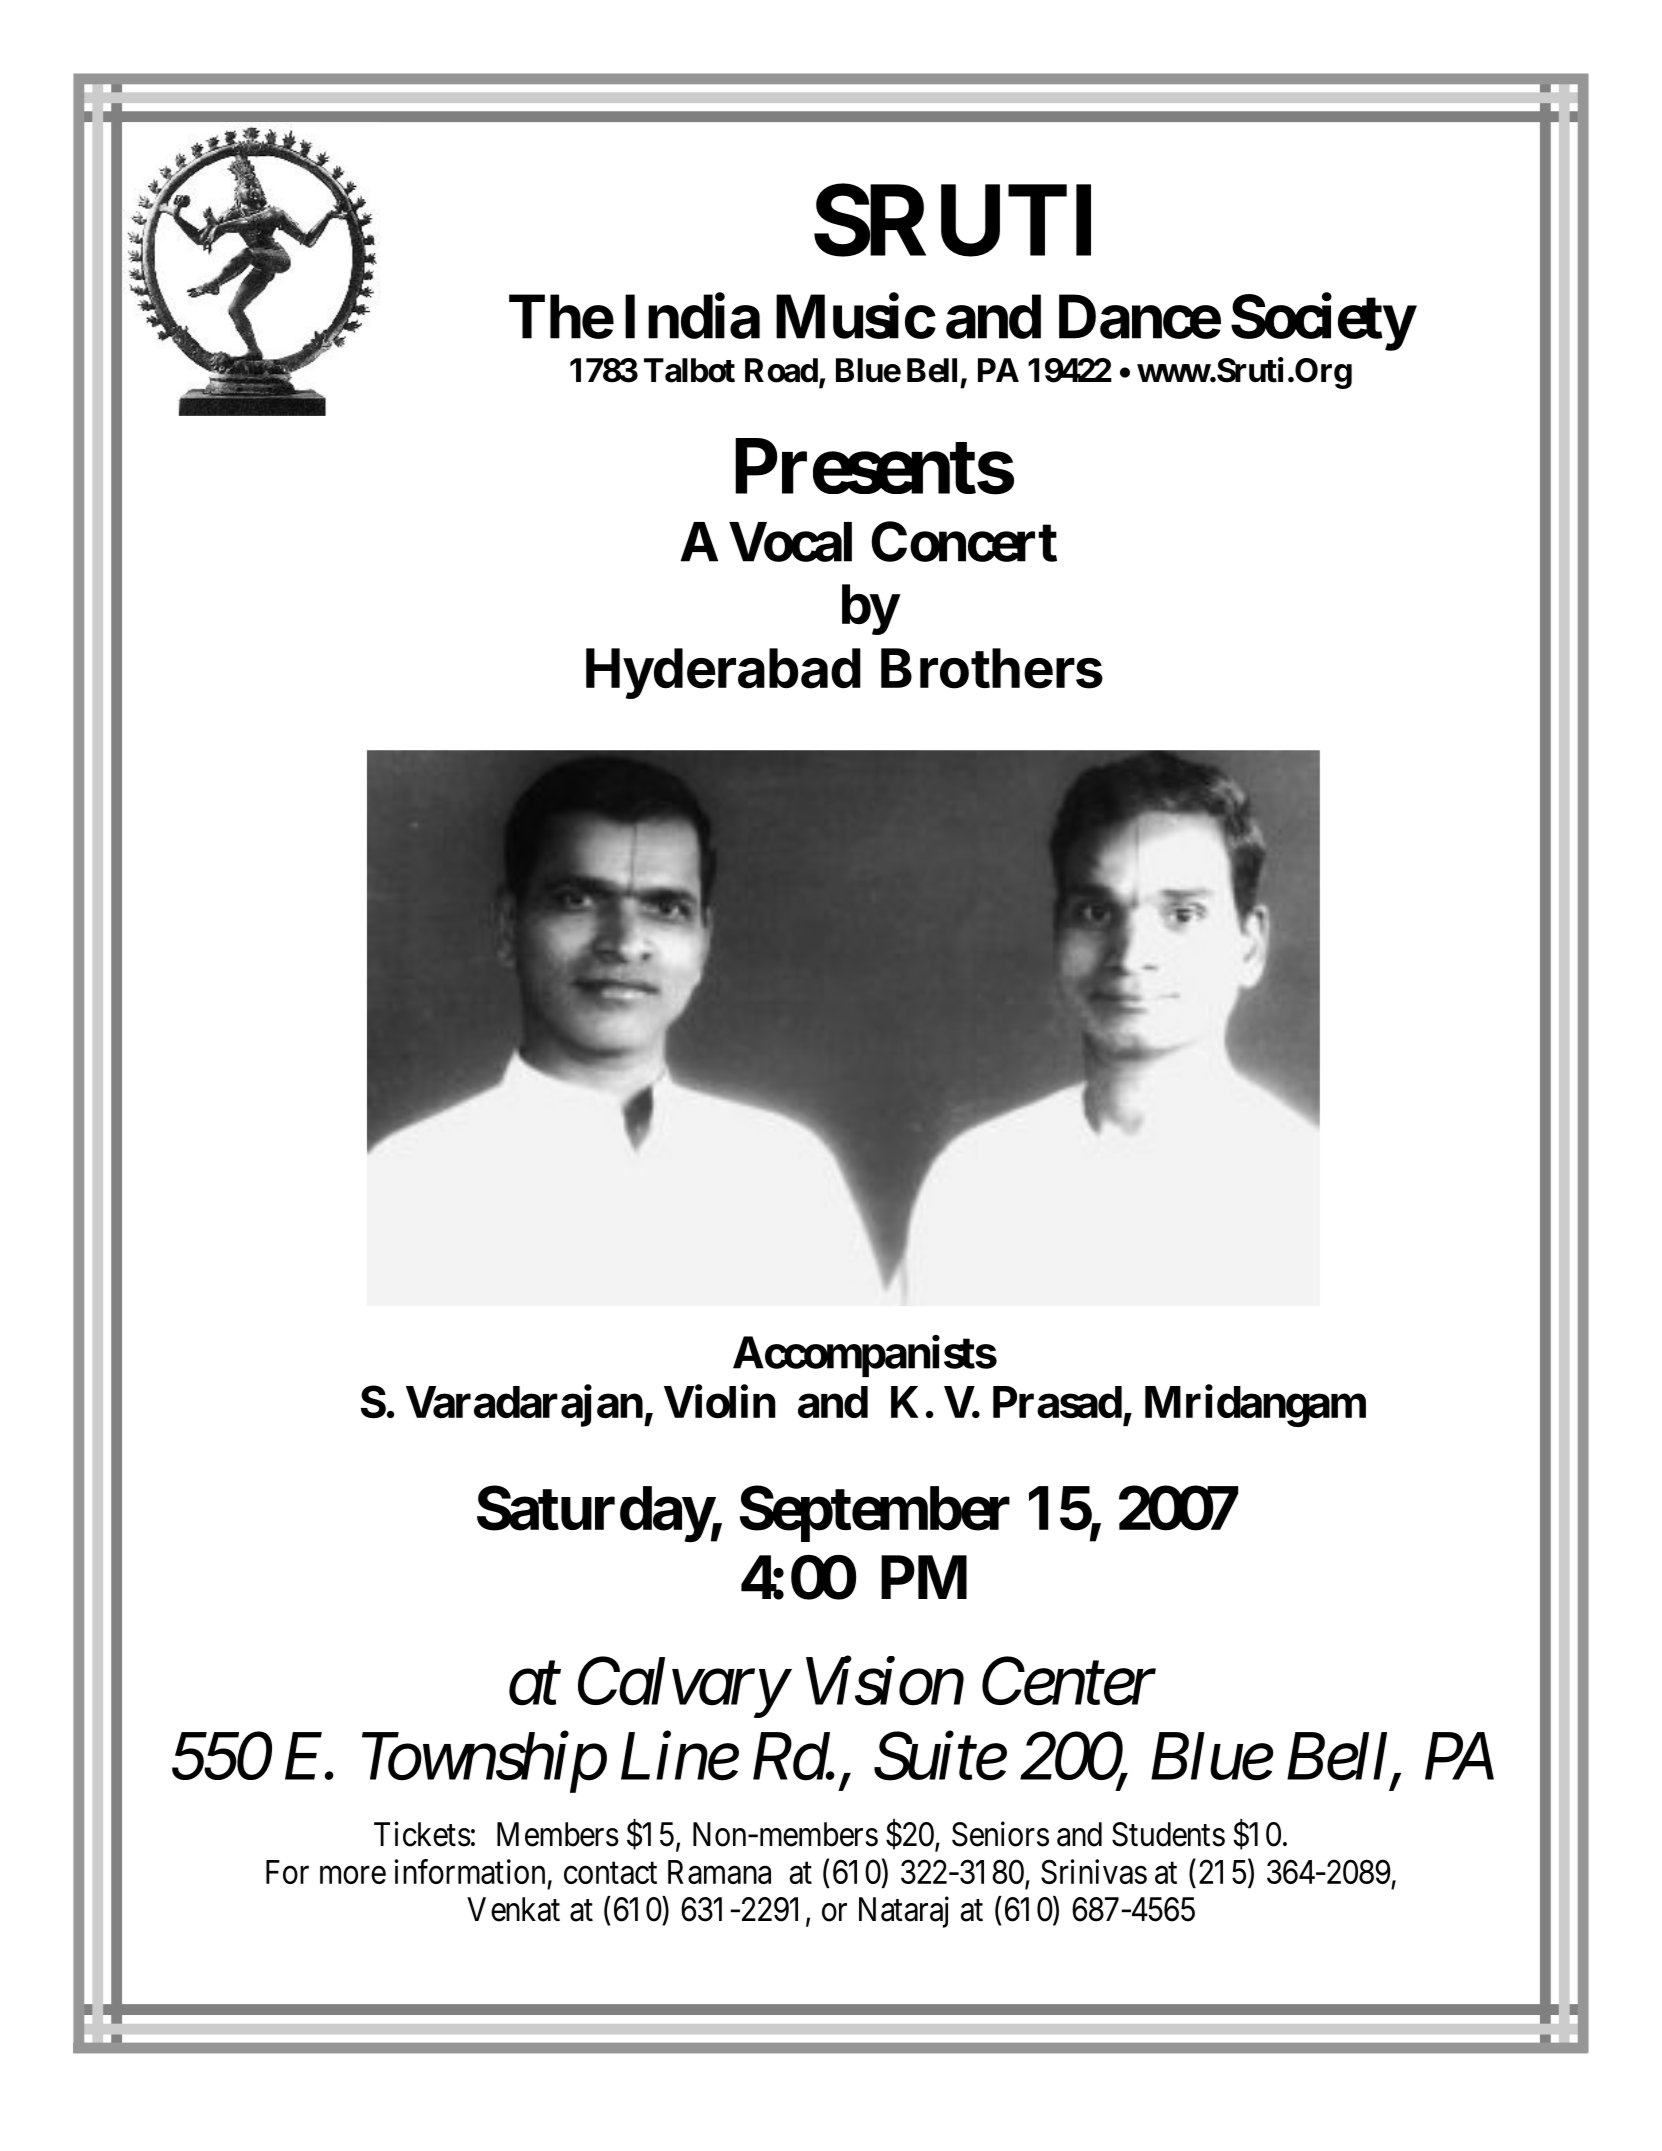 This screenshot has height=2151, width=1662. What do you see at coordinates (723, 673) in the screenshot?
I see `Hyderabad` at bounding box center [723, 673].
